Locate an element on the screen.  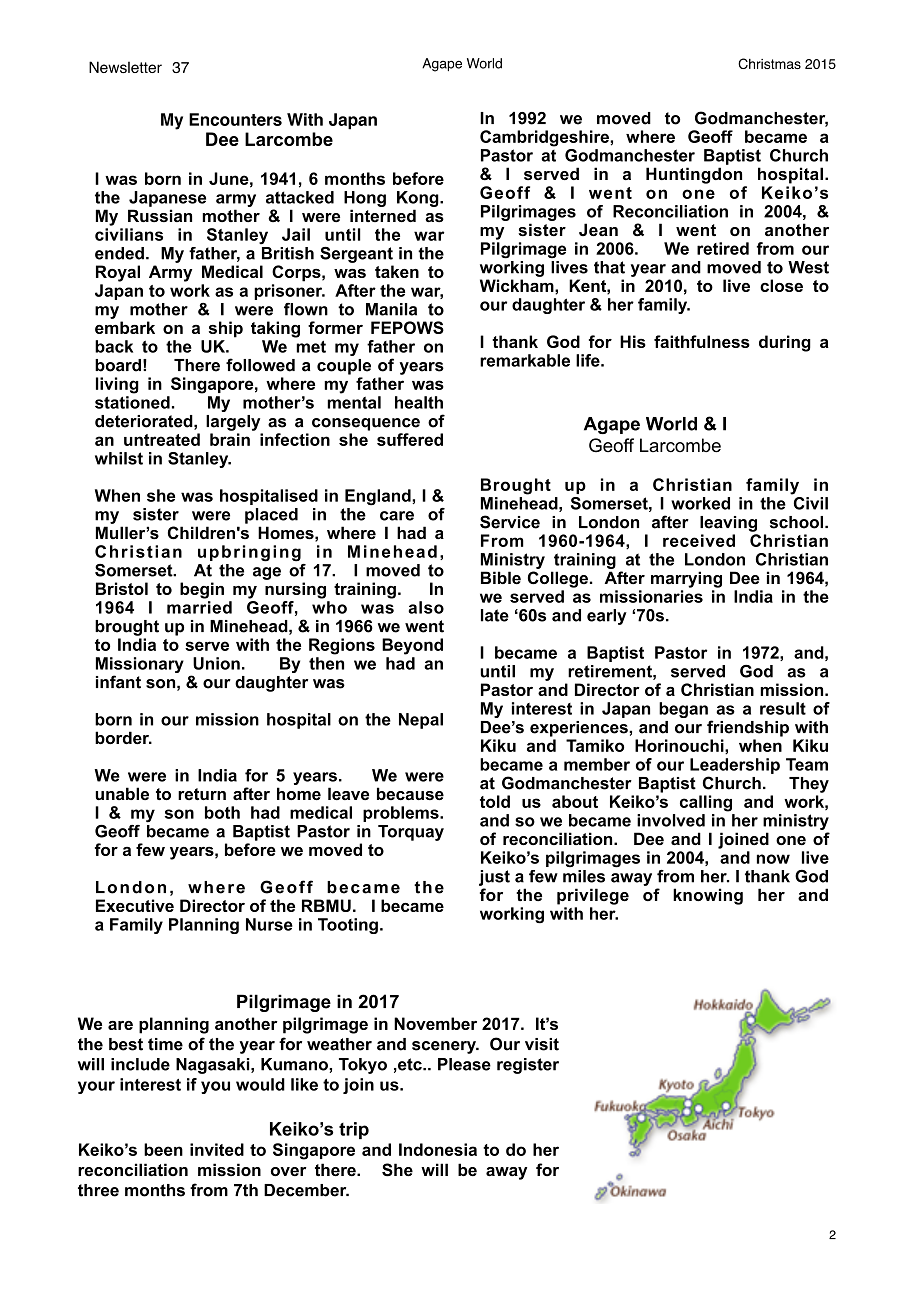
Christmas is located at coordinates (769, 63).
